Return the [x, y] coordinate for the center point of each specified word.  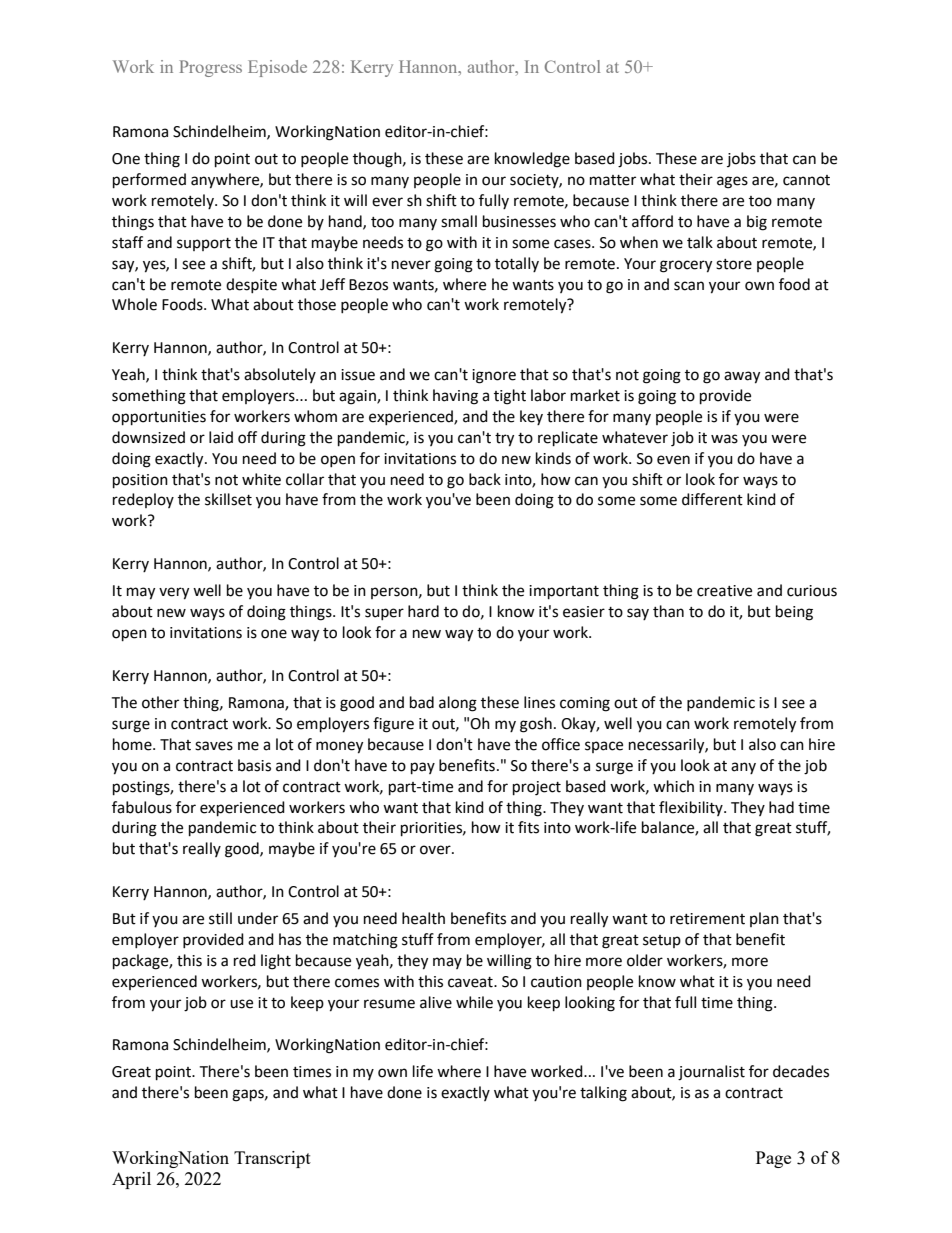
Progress [210, 68]
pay [423, 768]
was [724, 439]
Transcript [272, 1159]
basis [254, 765]
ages [732, 182]
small [459, 221]
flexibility [692, 808]
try [504, 440]
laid [221, 437]
